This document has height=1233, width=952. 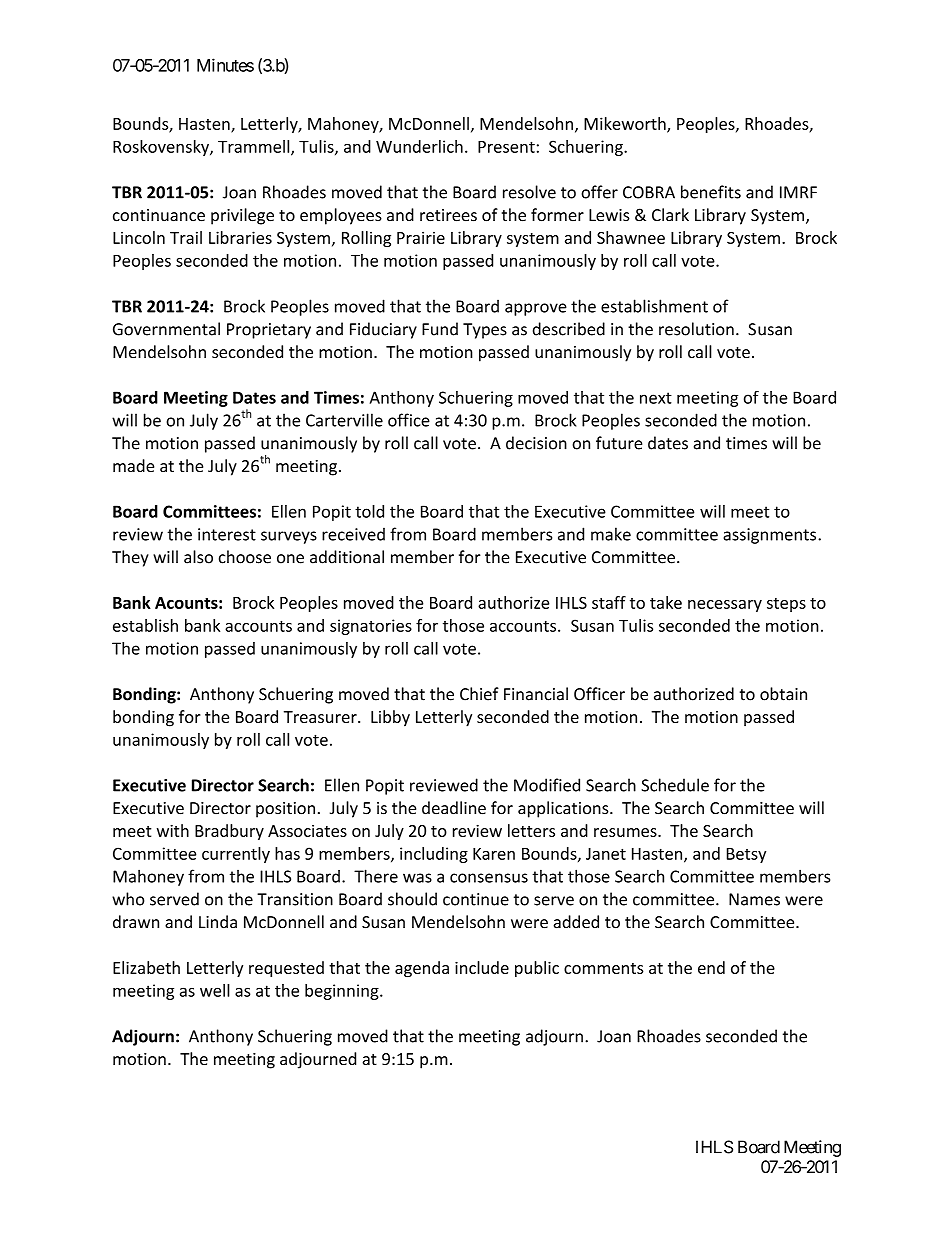 What do you see at coordinates (711, 192) in the document?
I see `benefits` at bounding box center [711, 192].
